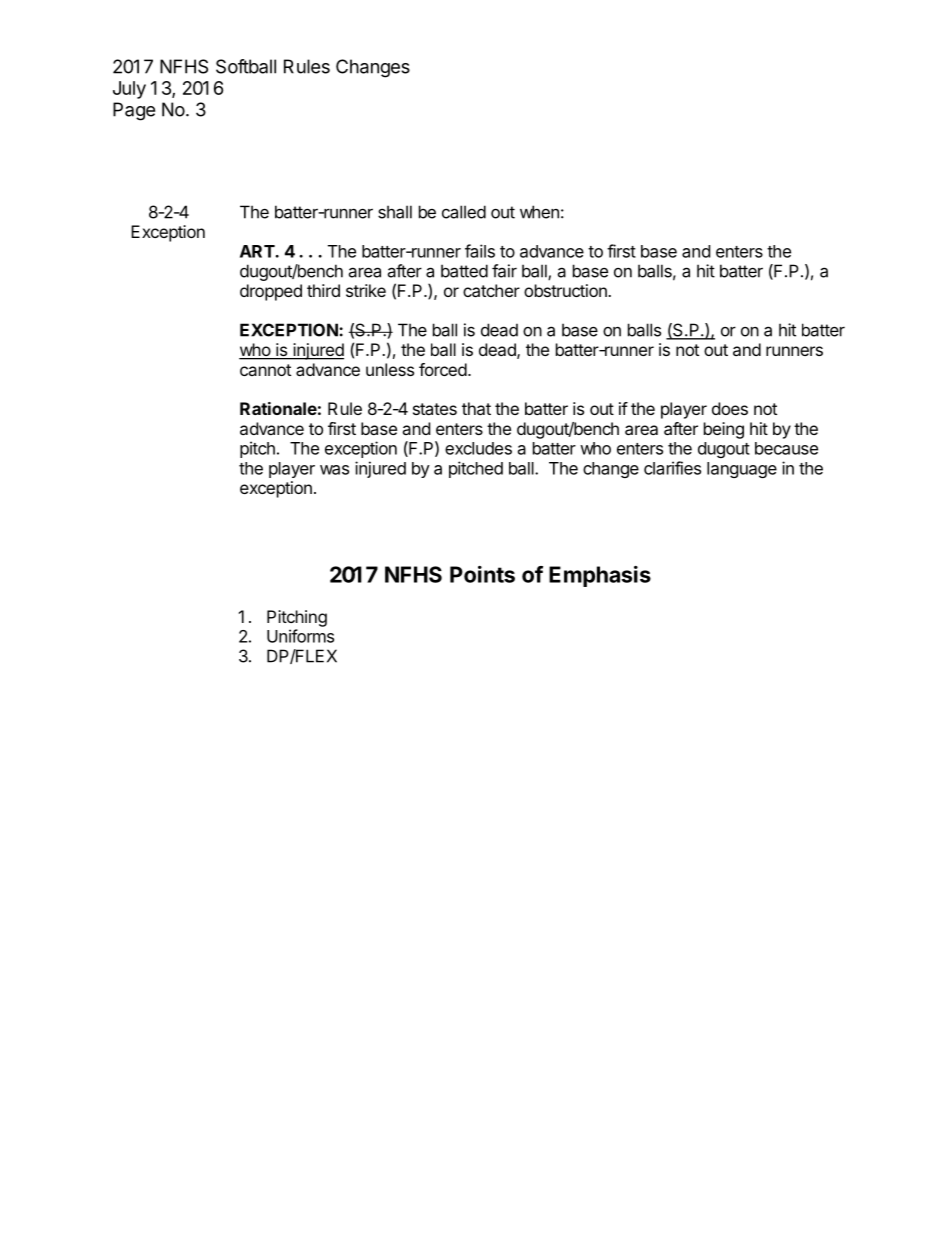 Image resolution: width=952 pixels, height=1233 pixels. What do you see at coordinates (443, 369) in the image?
I see `forced` at bounding box center [443, 369].
